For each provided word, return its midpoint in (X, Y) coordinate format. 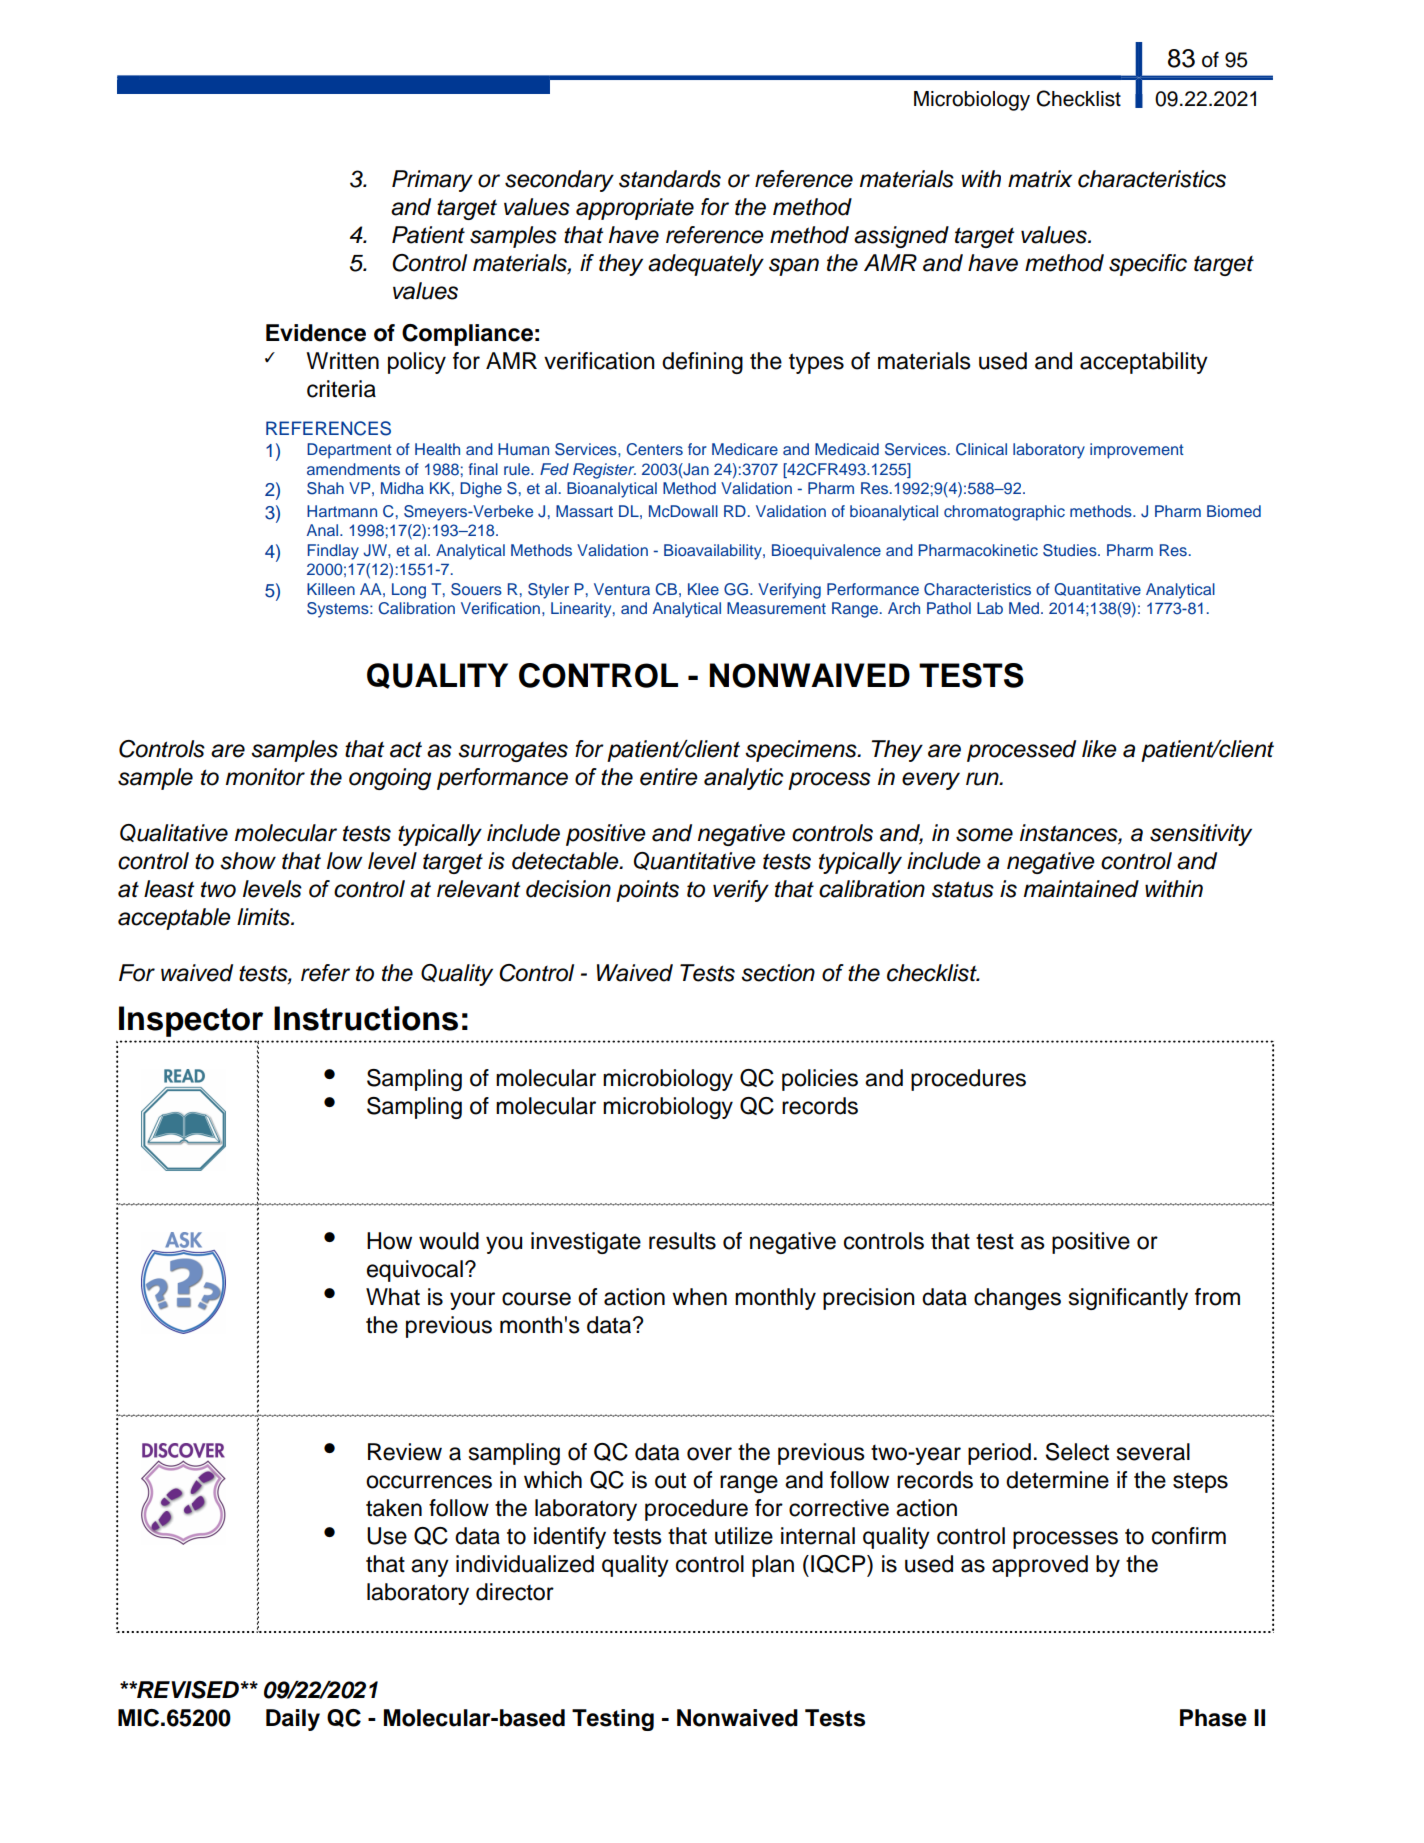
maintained (1081, 889)
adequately (706, 265)
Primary (432, 181)
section (778, 973)
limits (264, 917)
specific (1148, 265)
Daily (293, 1720)
